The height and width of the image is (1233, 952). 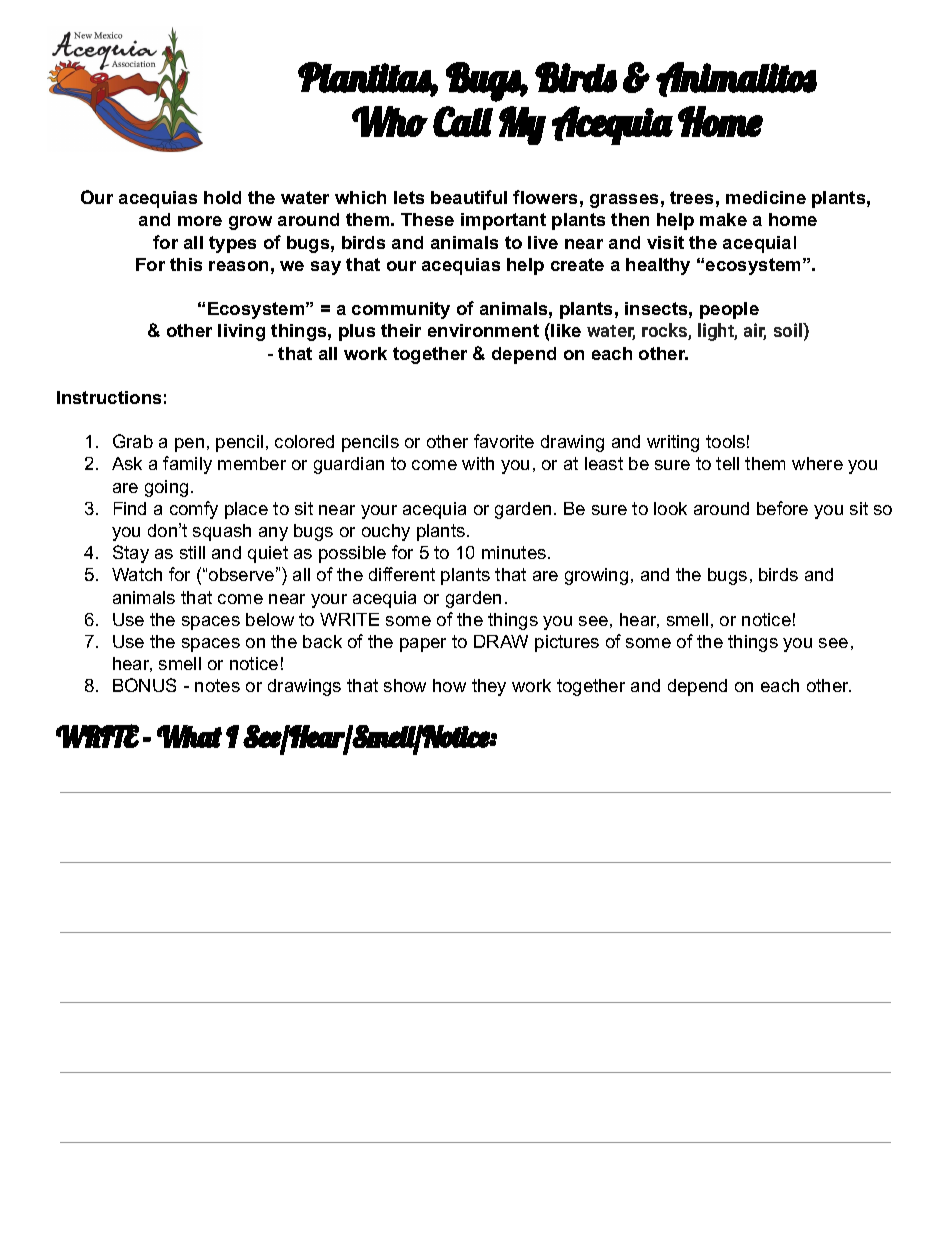 What do you see at coordinates (222, 197) in the image?
I see `hold` at bounding box center [222, 197].
